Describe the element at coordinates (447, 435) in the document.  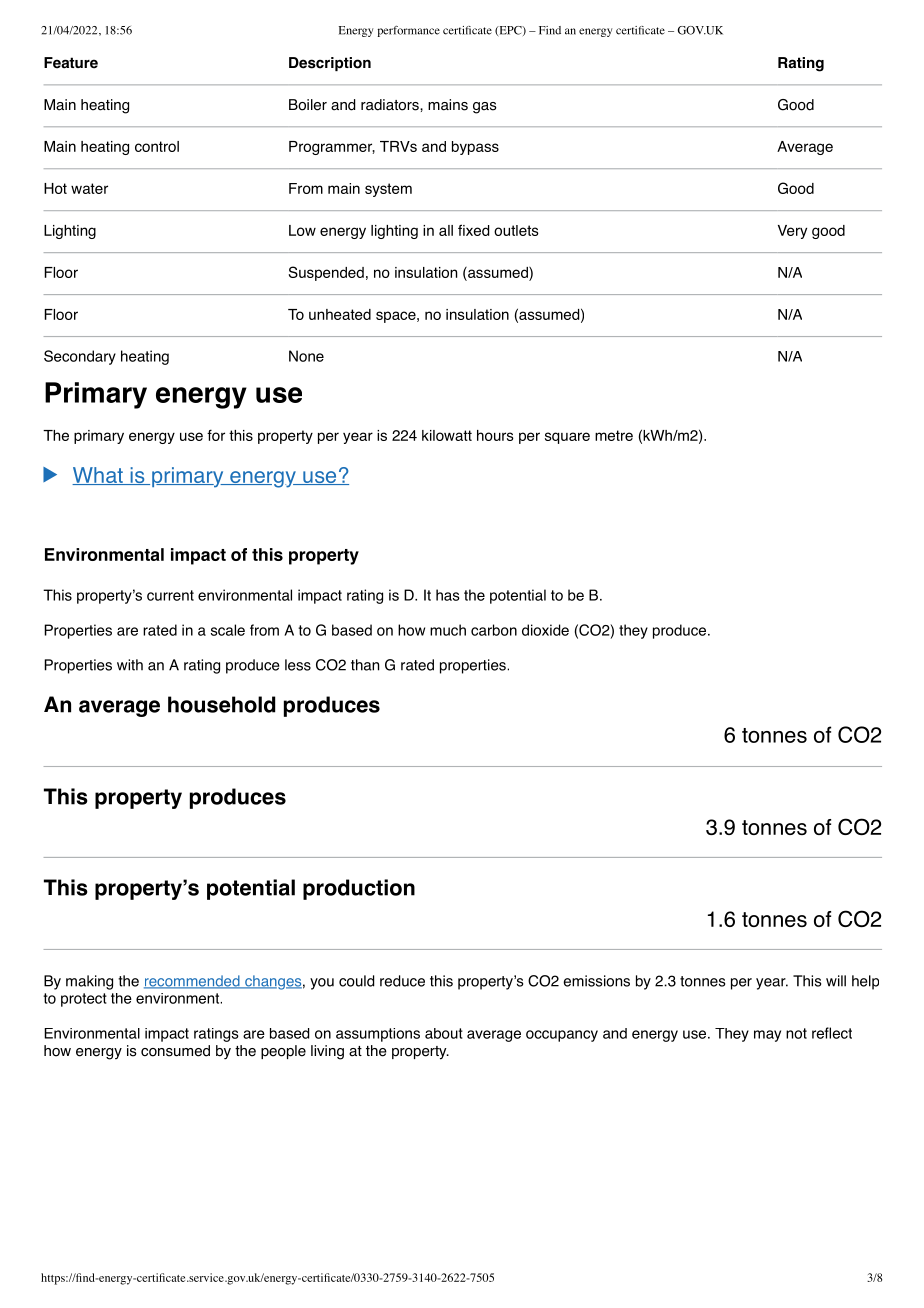
I see `kilowatt` at that location.
